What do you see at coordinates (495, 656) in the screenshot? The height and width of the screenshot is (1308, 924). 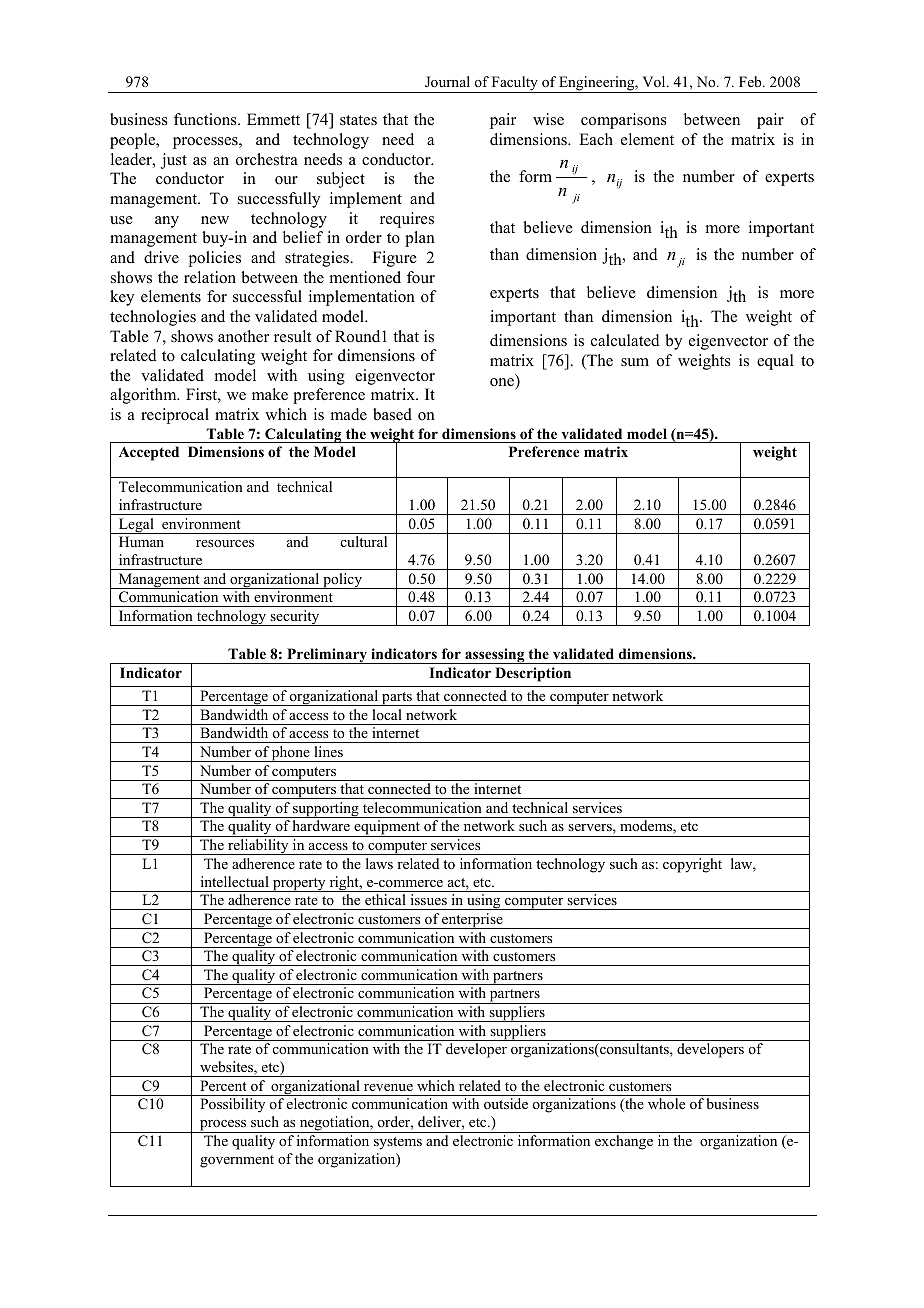 I see `assessing` at bounding box center [495, 656].
